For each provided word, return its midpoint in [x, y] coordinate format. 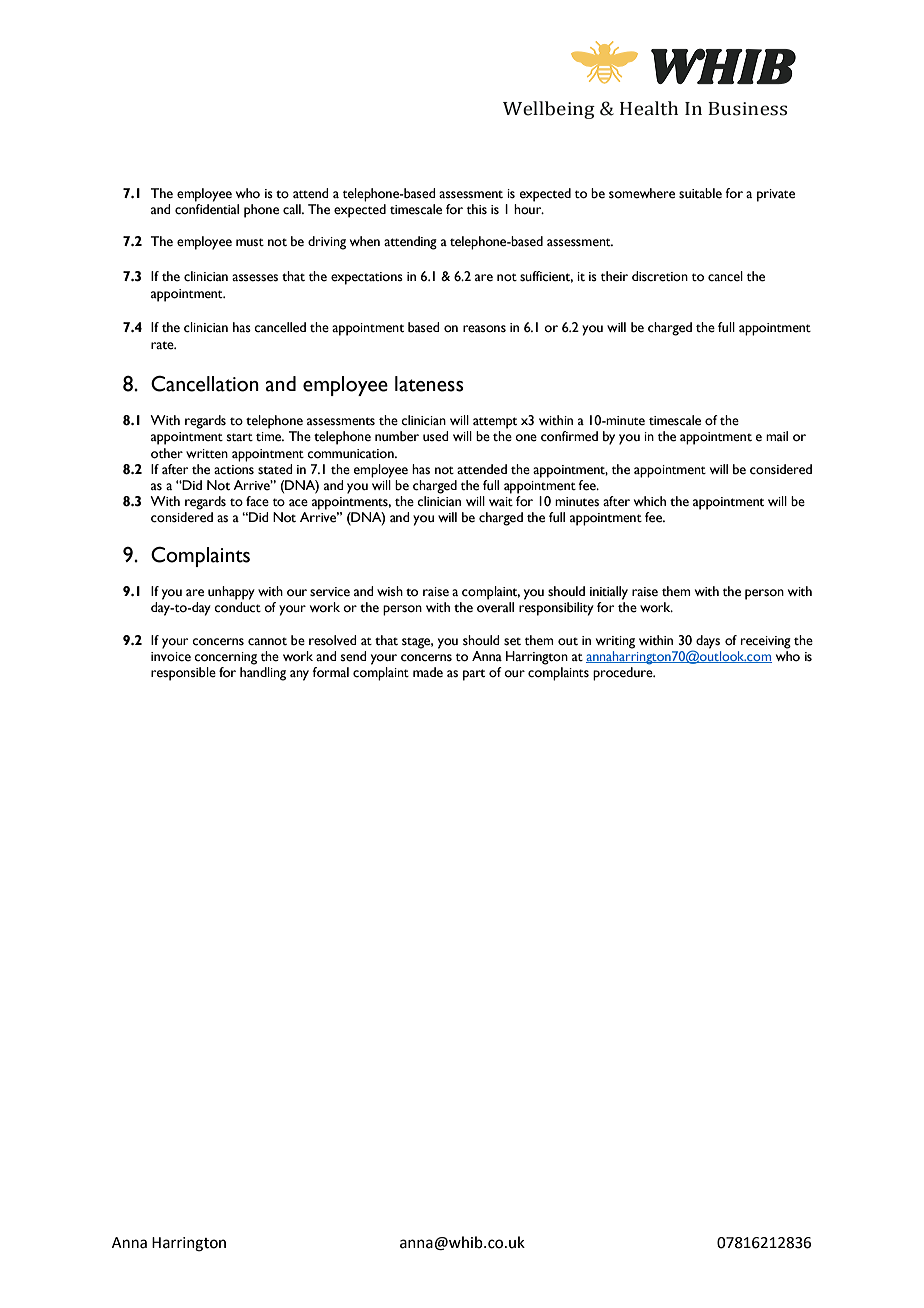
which [650, 501]
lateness [429, 384]
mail [777, 436]
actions [234, 470]
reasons [484, 329]
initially [609, 593]
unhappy [231, 593]
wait [501, 501]
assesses [255, 278]
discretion [660, 276]
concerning [225, 658]
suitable [700, 193]
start [240, 437]
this [477, 209]
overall [495, 607]
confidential [207, 209]
